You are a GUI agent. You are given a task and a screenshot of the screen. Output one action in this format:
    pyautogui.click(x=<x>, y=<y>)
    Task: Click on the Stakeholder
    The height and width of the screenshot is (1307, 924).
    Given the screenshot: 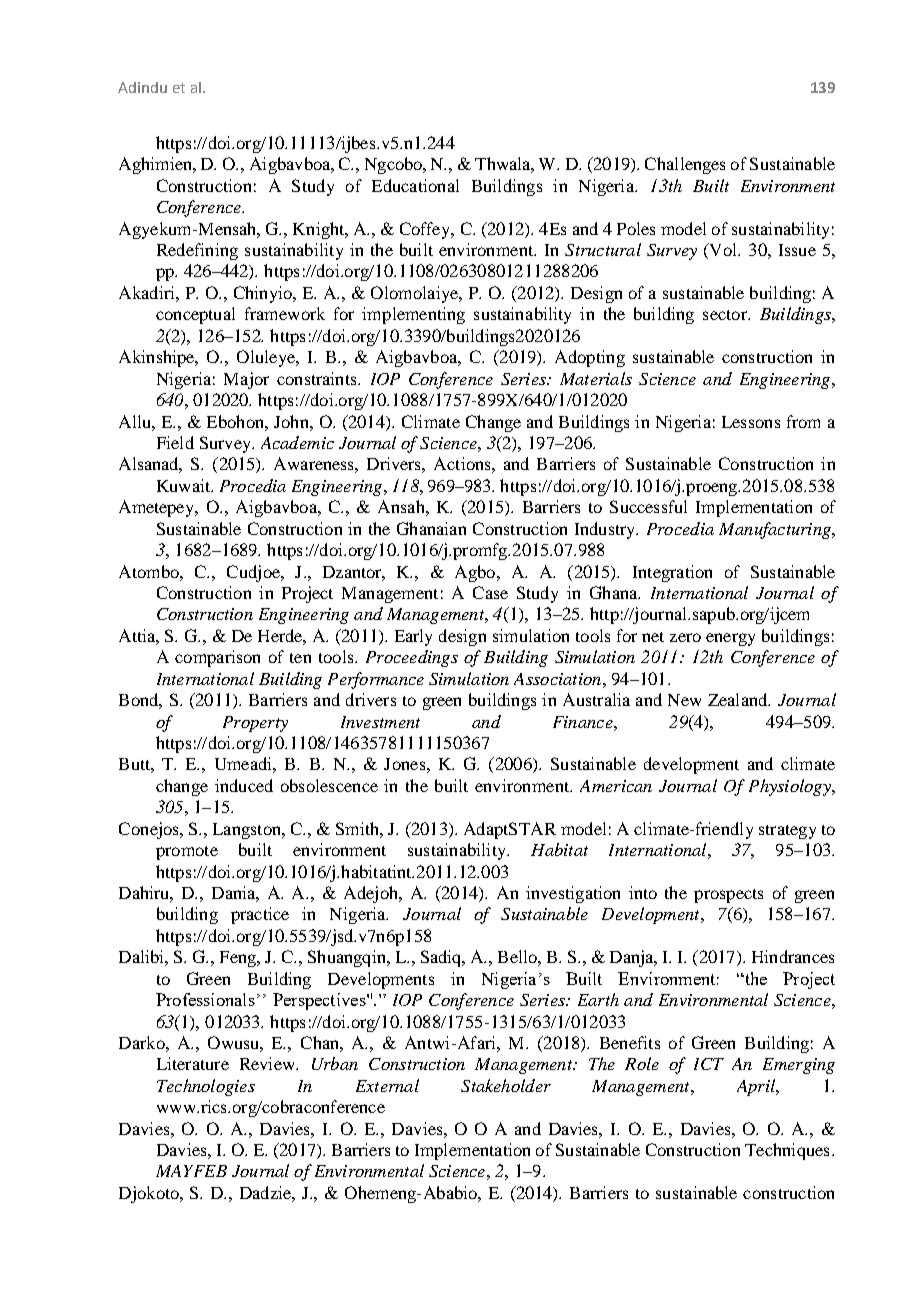 What is the action you would take?
    pyautogui.click(x=506, y=1085)
